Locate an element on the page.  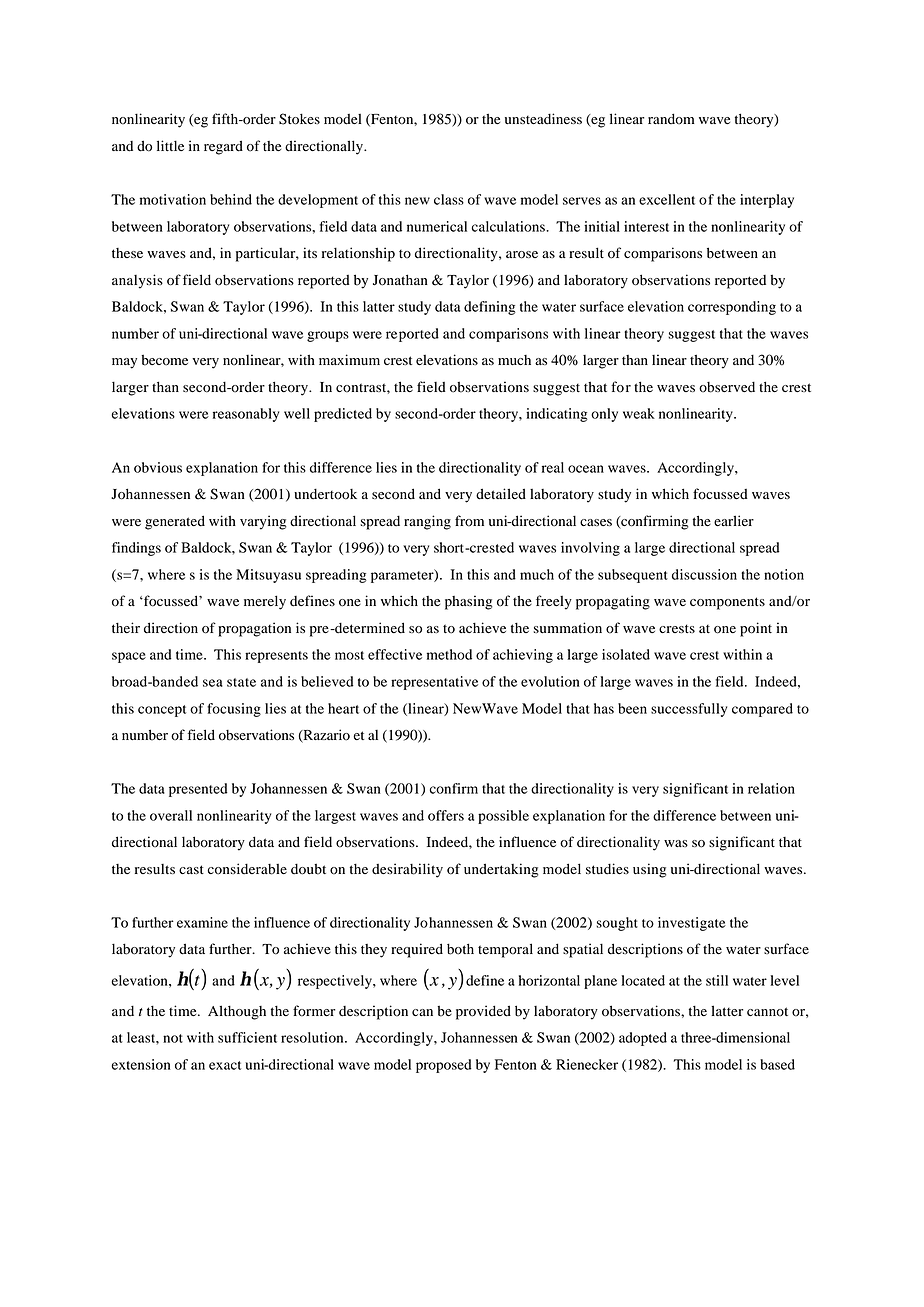
overall is located at coordinates (171, 815).
